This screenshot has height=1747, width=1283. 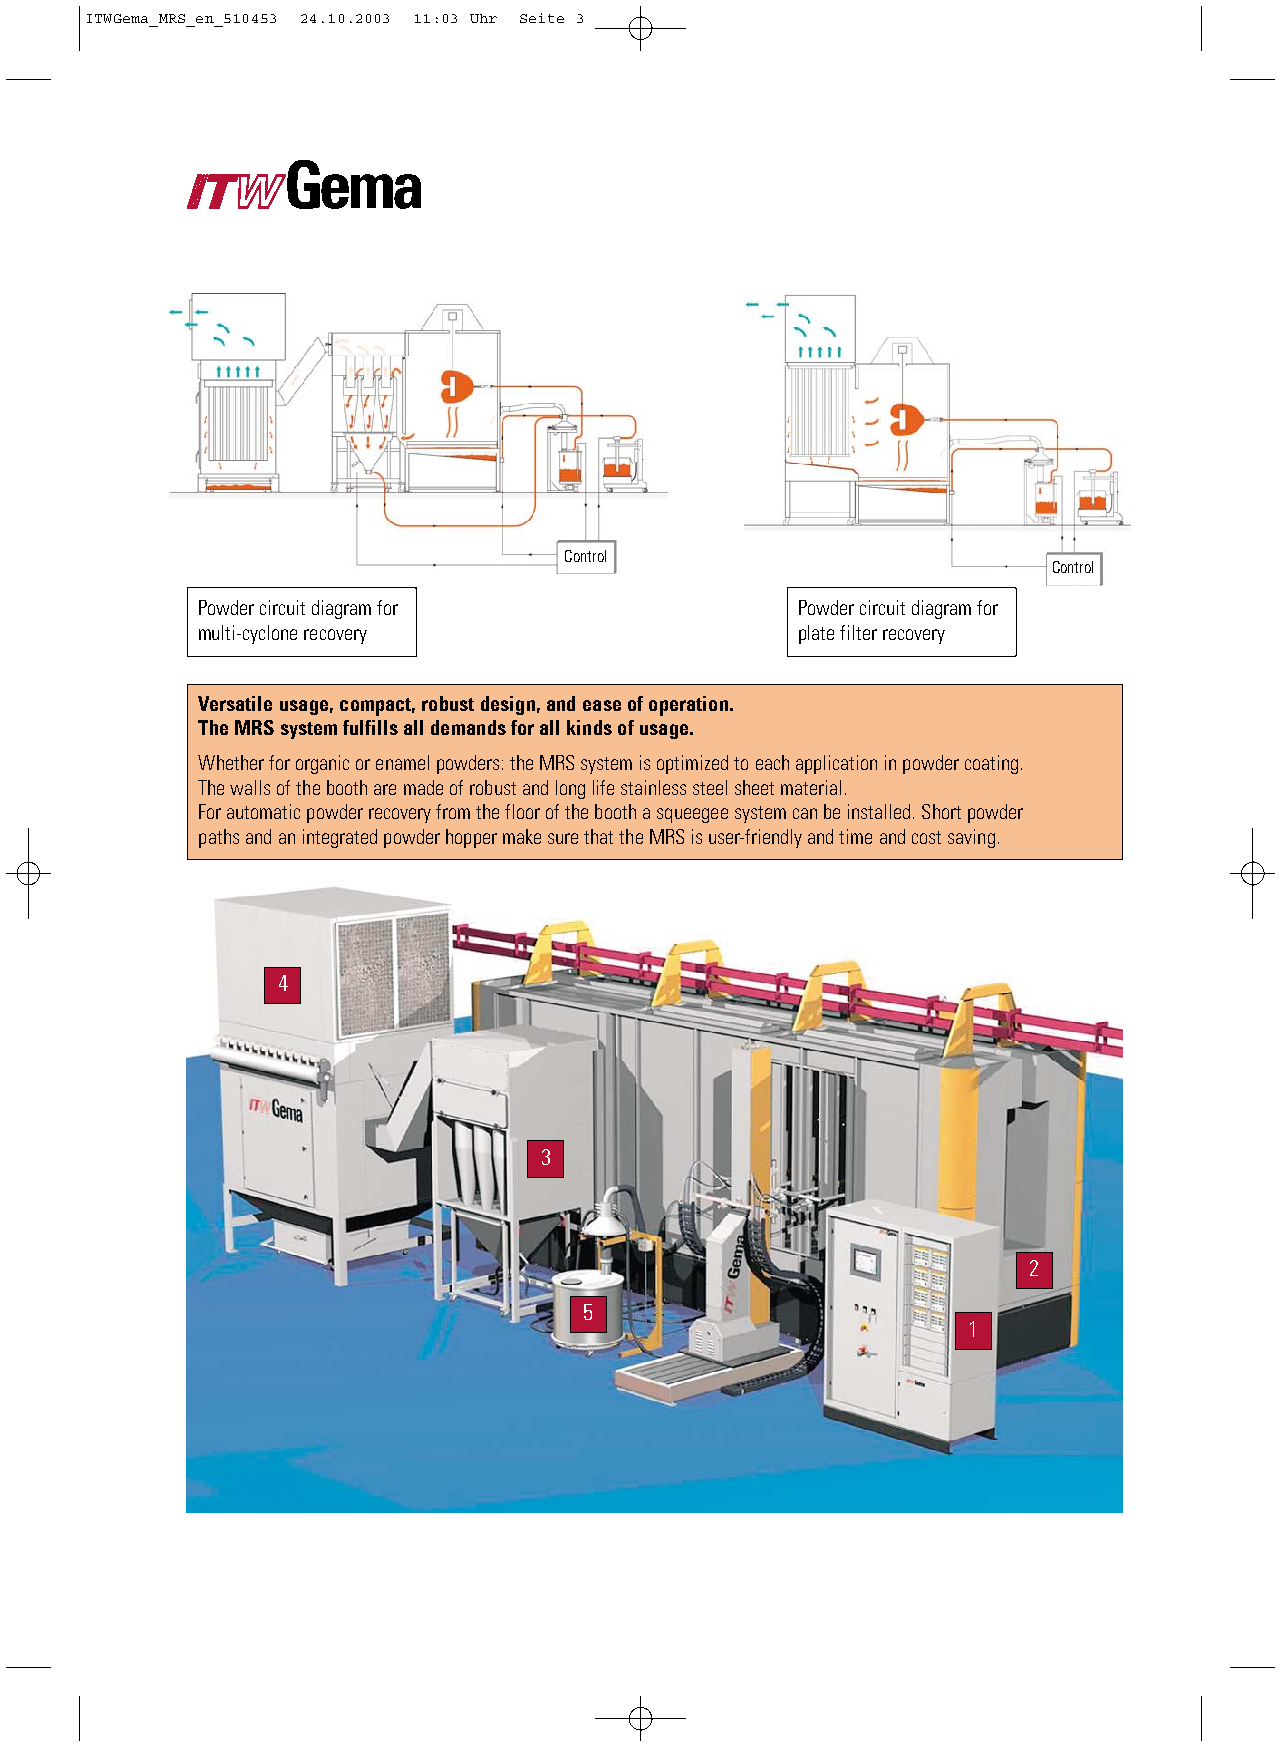 What do you see at coordinates (816, 634) in the screenshot?
I see `plate` at bounding box center [816, 634].
